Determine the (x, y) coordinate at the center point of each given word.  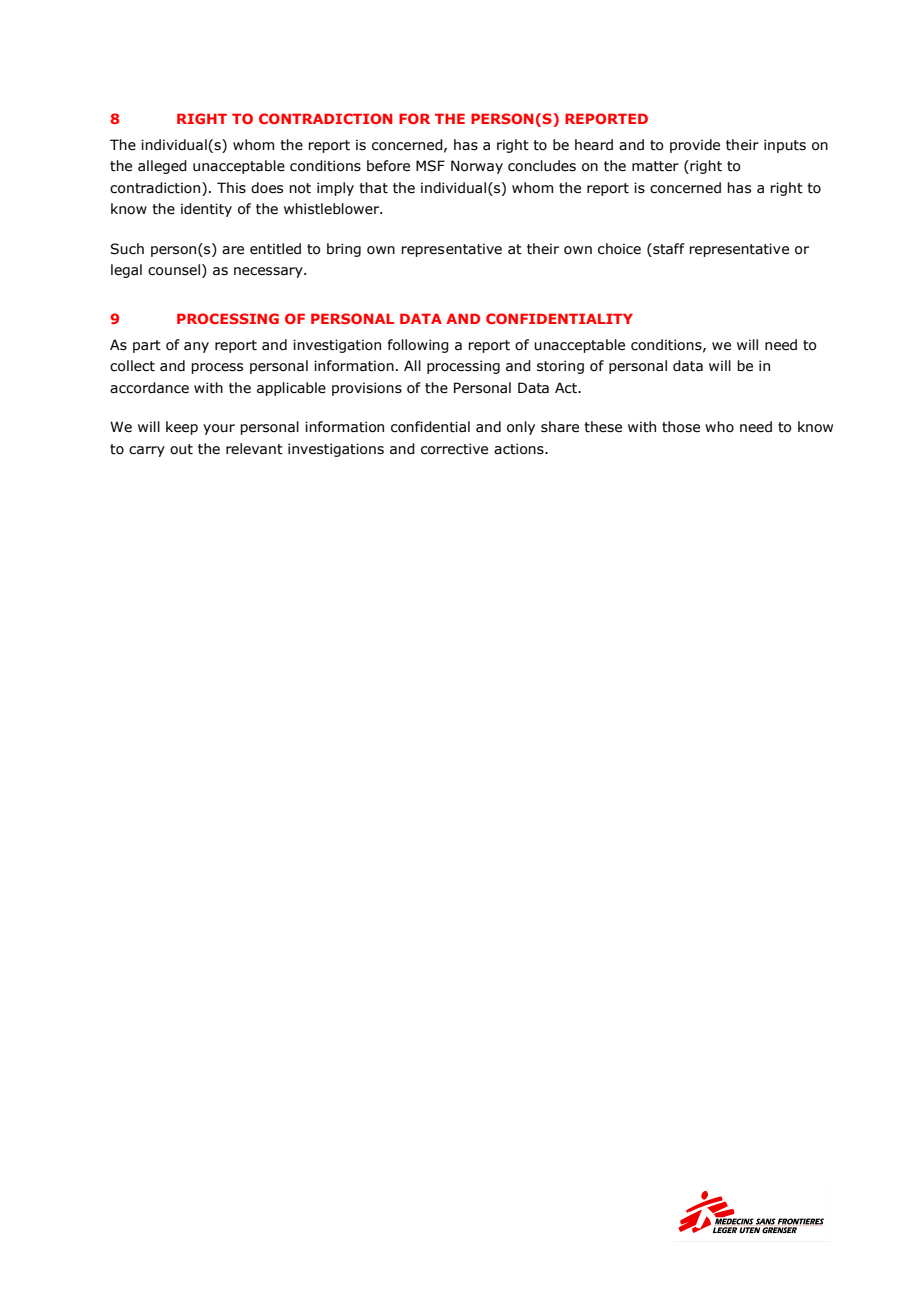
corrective (454, 449)
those (681, 427)
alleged (162, 167)
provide (695, 146)
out (181, 449)
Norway (477, 167)
